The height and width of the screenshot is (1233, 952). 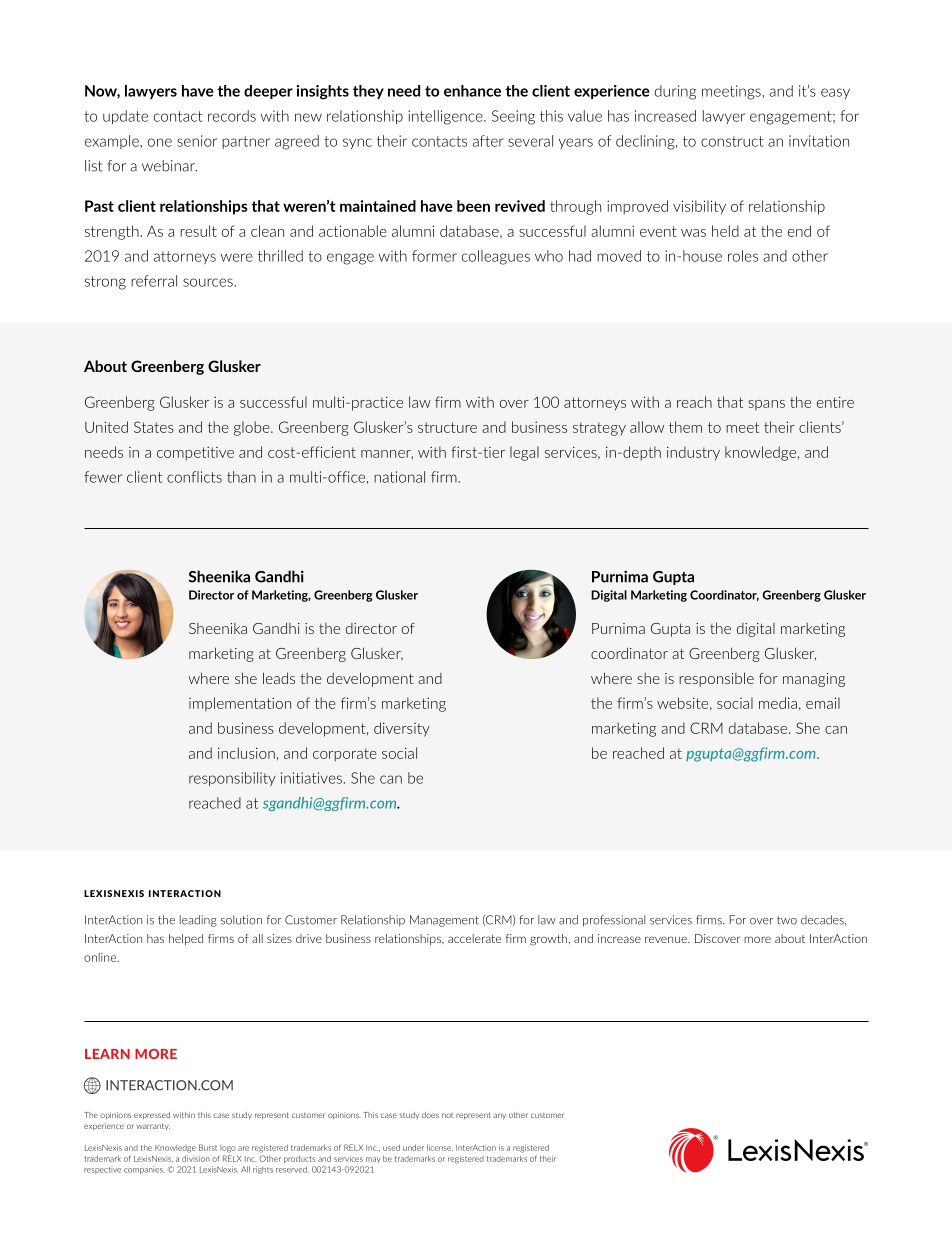 What do you see at coordinates (208, 1147) in the screenshot?
I see `Burst` at bounding box center [208, 1147].
